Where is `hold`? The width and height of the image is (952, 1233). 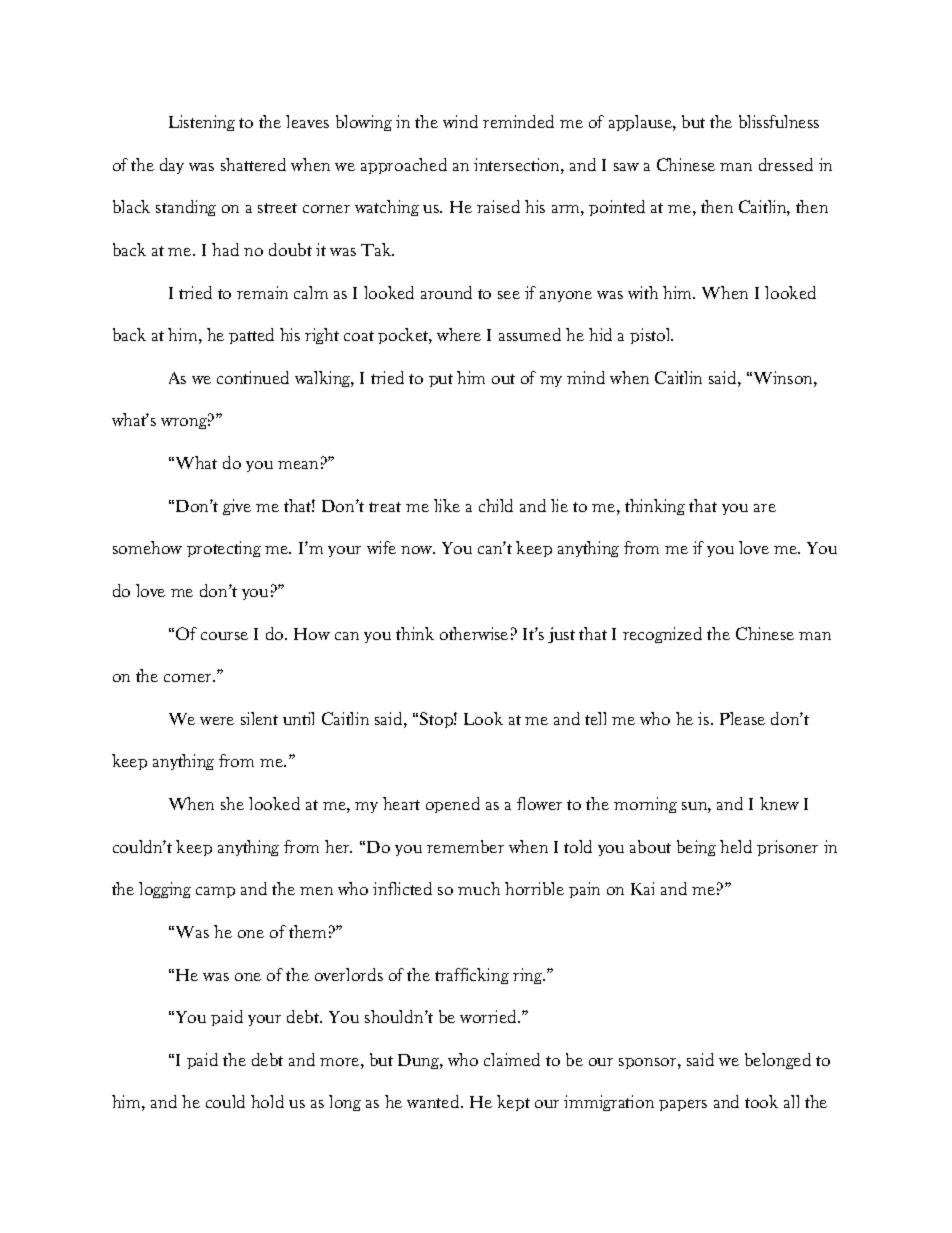 hold is located at coordinates (267, 1101).
